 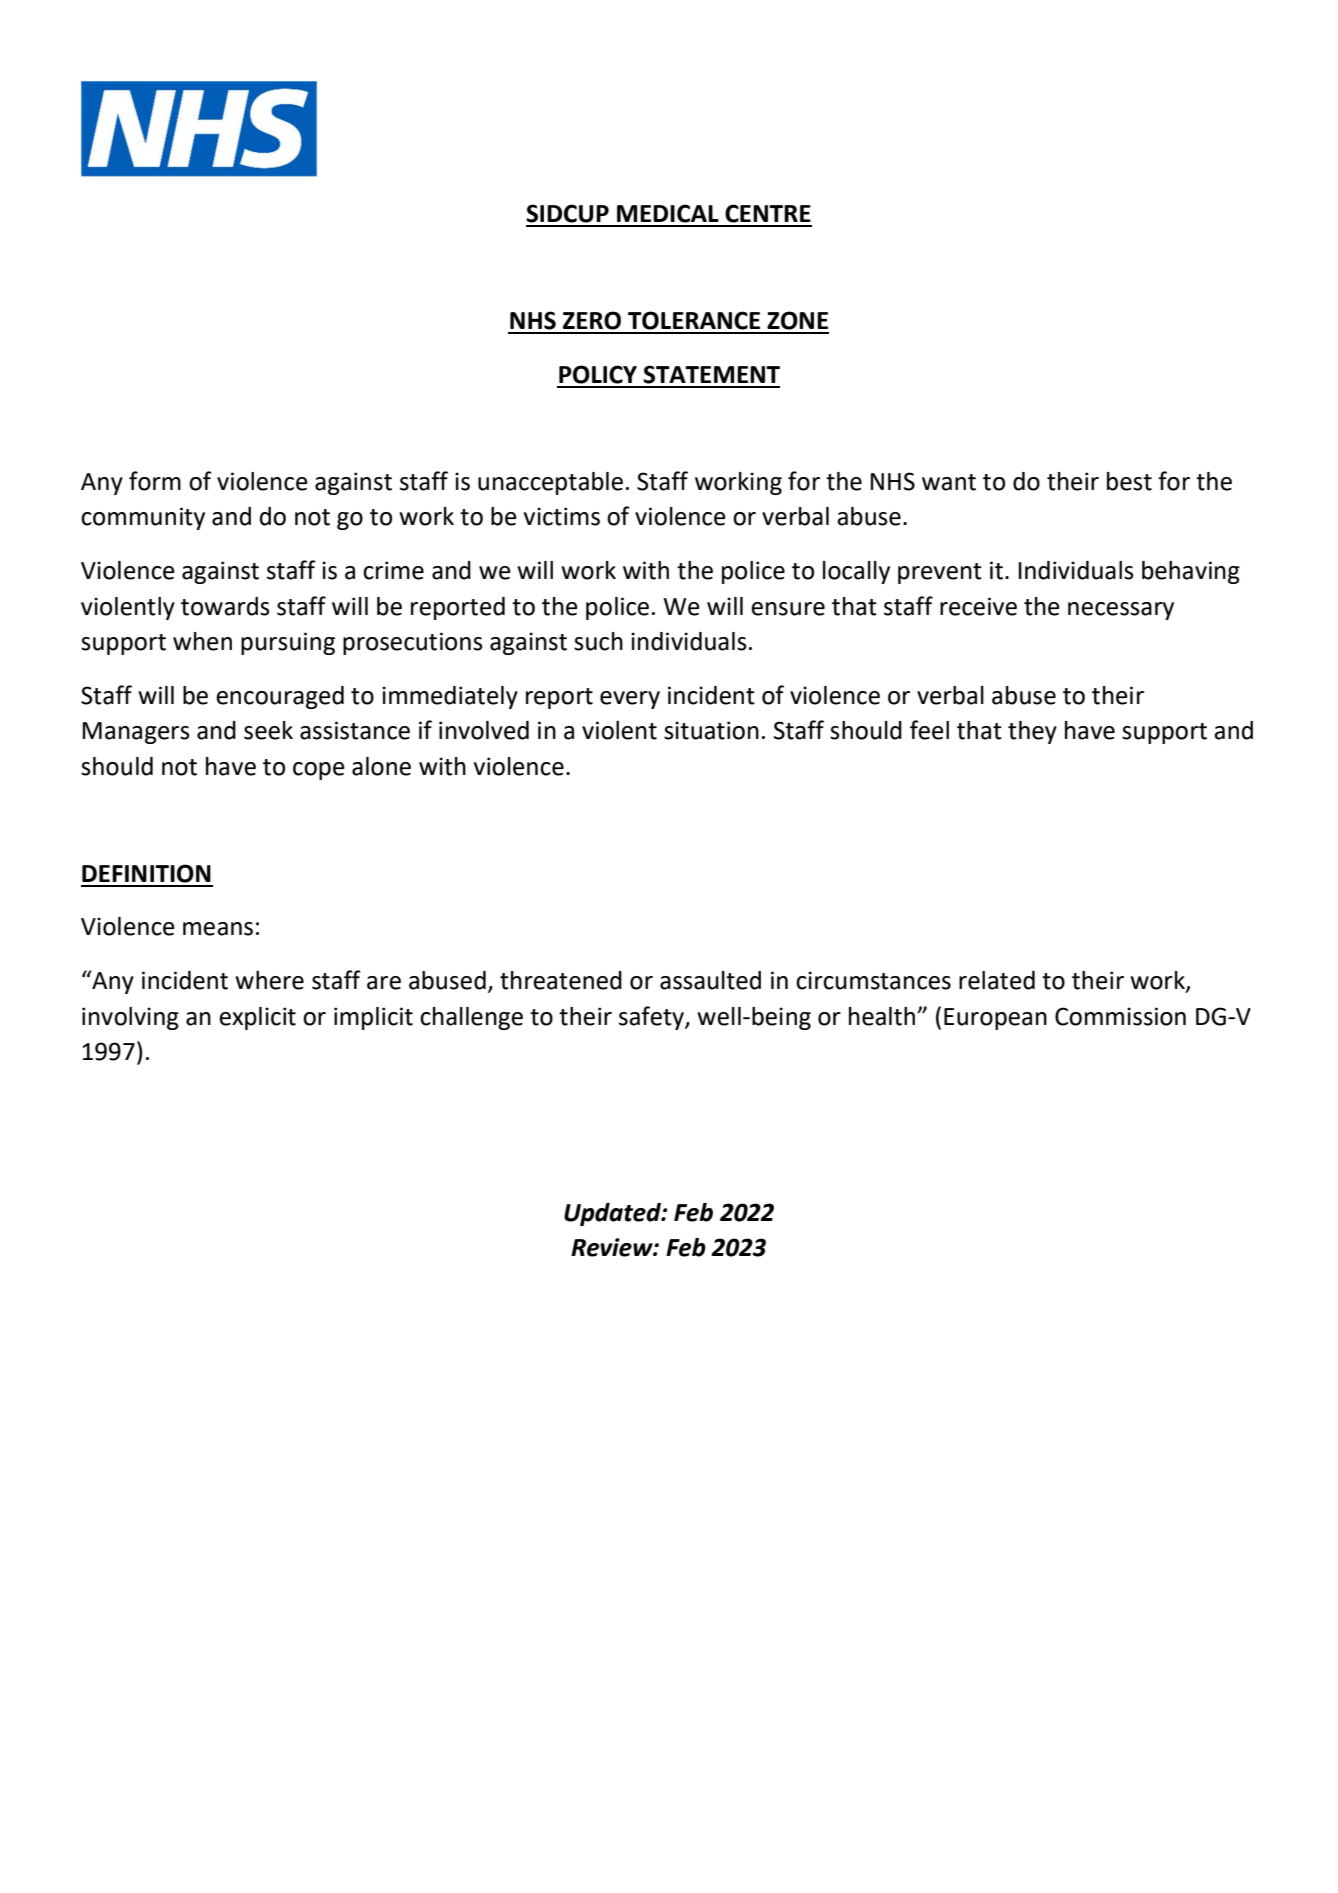 What do you see at coordinates (711, 730) in the screenshot?
I see `situation` at bounding box center [711, 730].
